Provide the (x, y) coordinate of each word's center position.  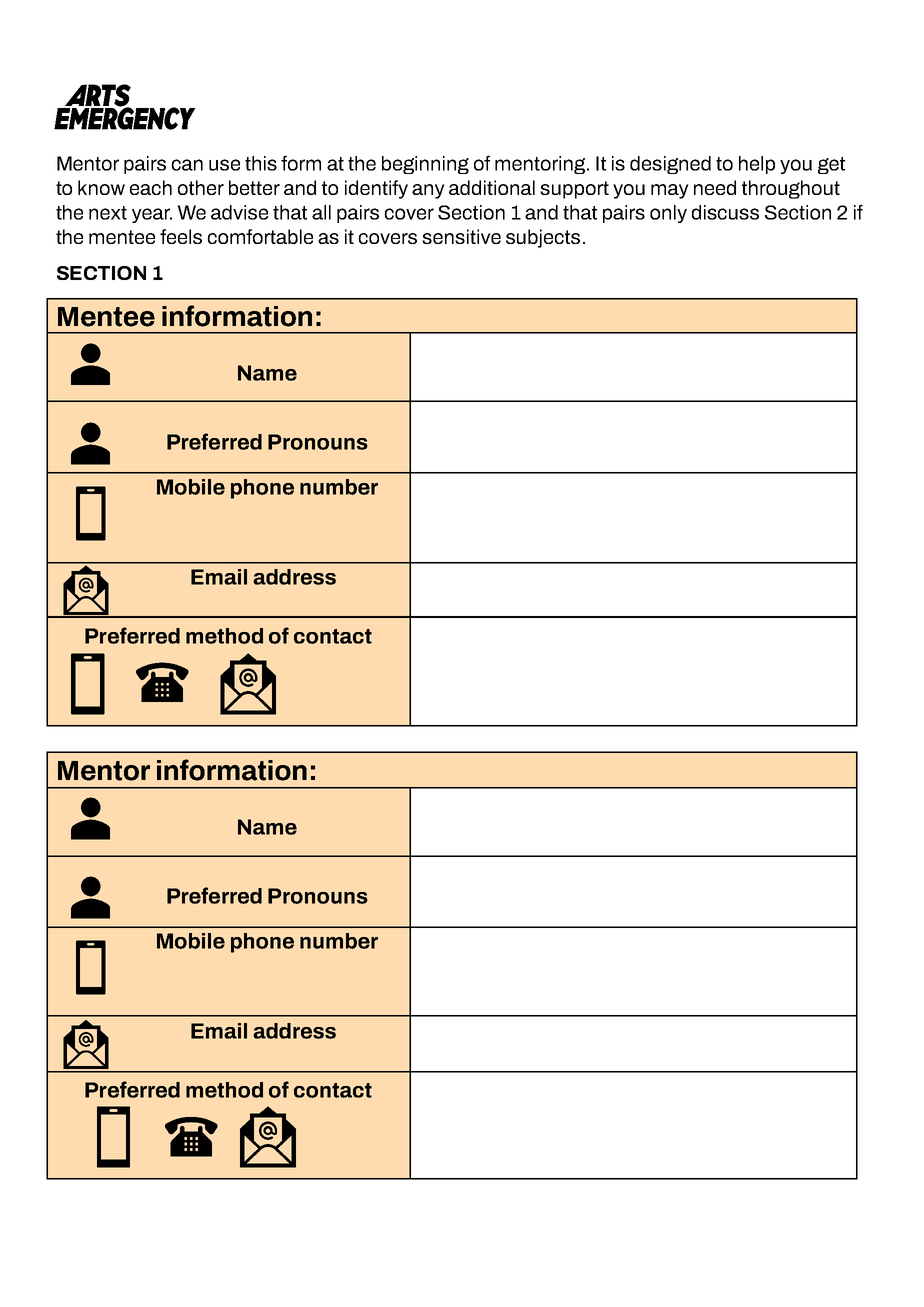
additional (492, 187)
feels (181, 236)
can (187, 165)
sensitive (461, 236)
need (715, 187)
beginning (425, 165)
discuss (725, 212)
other (201, 187)
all (321, 212)
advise (239, 212)
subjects (543, 238)
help (757, 165)
